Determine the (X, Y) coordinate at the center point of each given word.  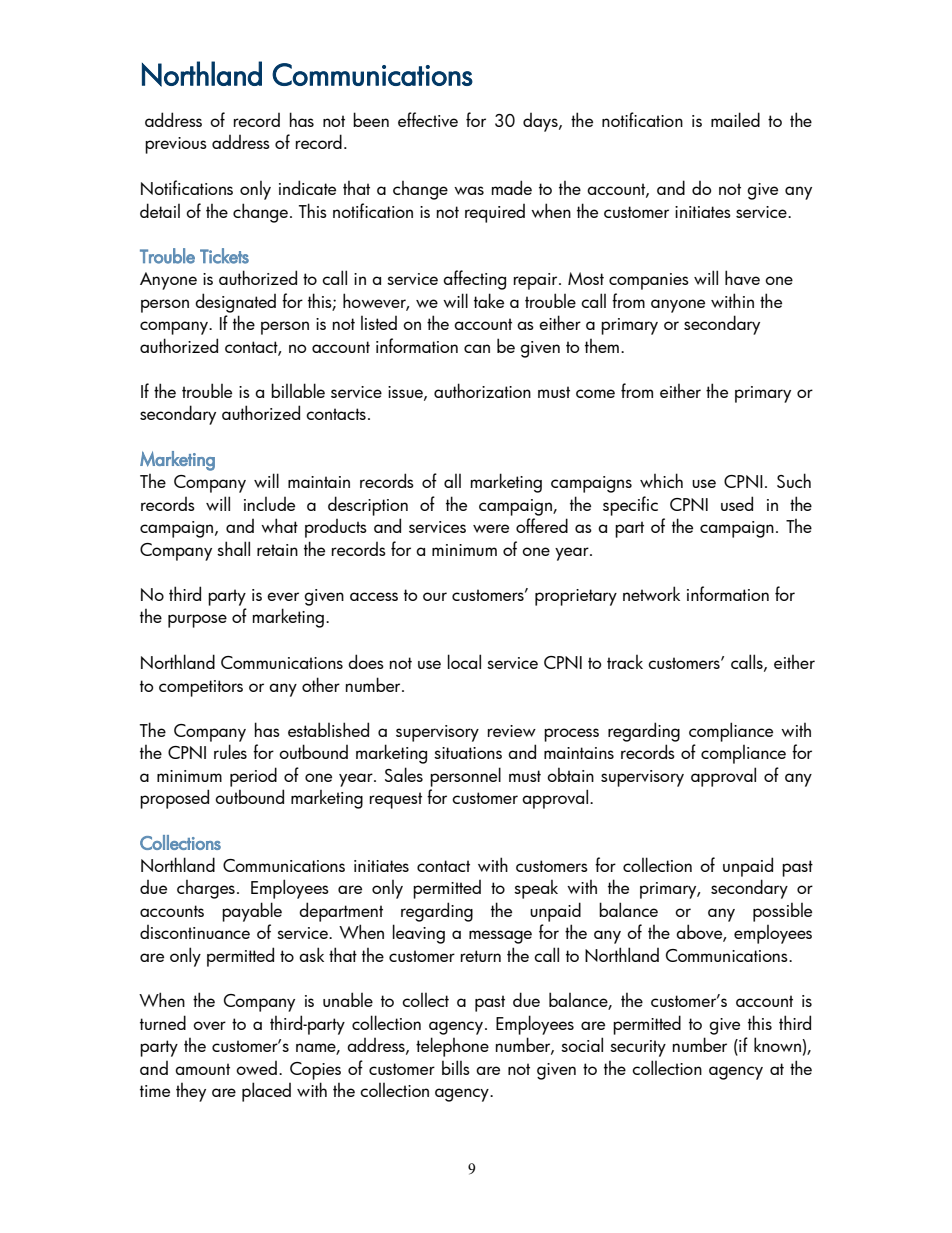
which (661, 480)
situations (468, 753)
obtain (570, 774)
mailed (735, 119)
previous (176, 145)
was (469, 190)
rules (230, 751)
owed (256, 1068)
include (269, 504)
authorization (482, 390)
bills (456, 1067)
